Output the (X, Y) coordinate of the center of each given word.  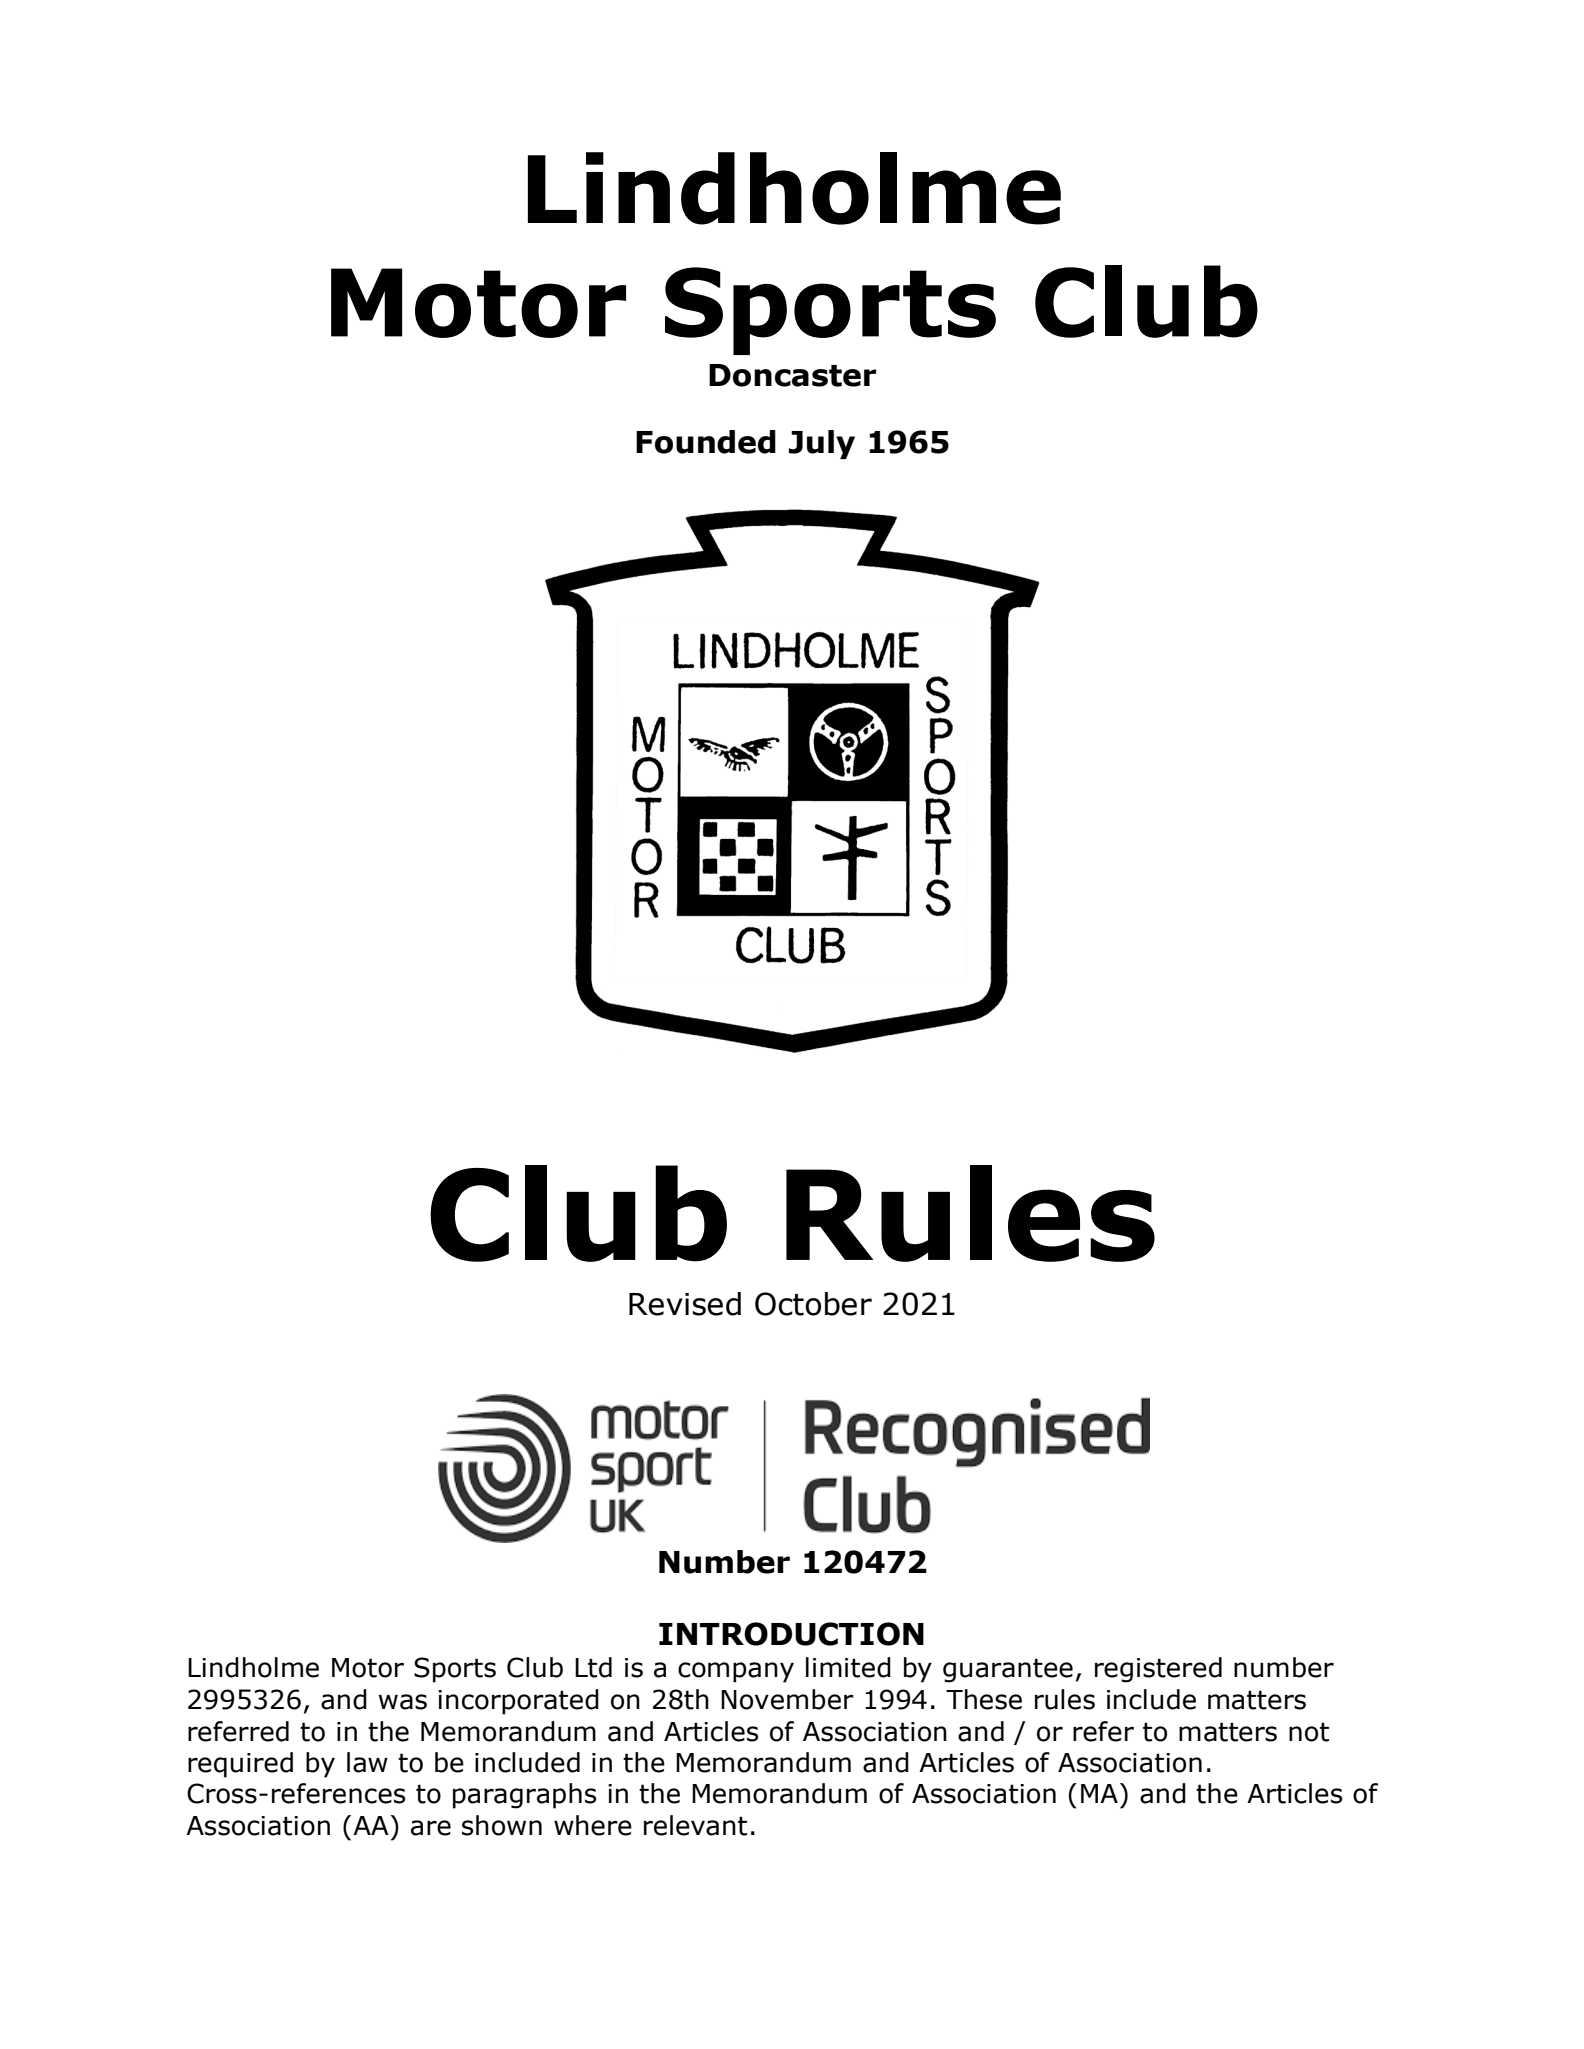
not (1309, 1732)
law (367, 1762)
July (822, 444)
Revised (685, 1304)
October (813, 1304)
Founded (706, 442)
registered (1158, 1670)
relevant (695, 1825)
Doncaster (793, 375)
